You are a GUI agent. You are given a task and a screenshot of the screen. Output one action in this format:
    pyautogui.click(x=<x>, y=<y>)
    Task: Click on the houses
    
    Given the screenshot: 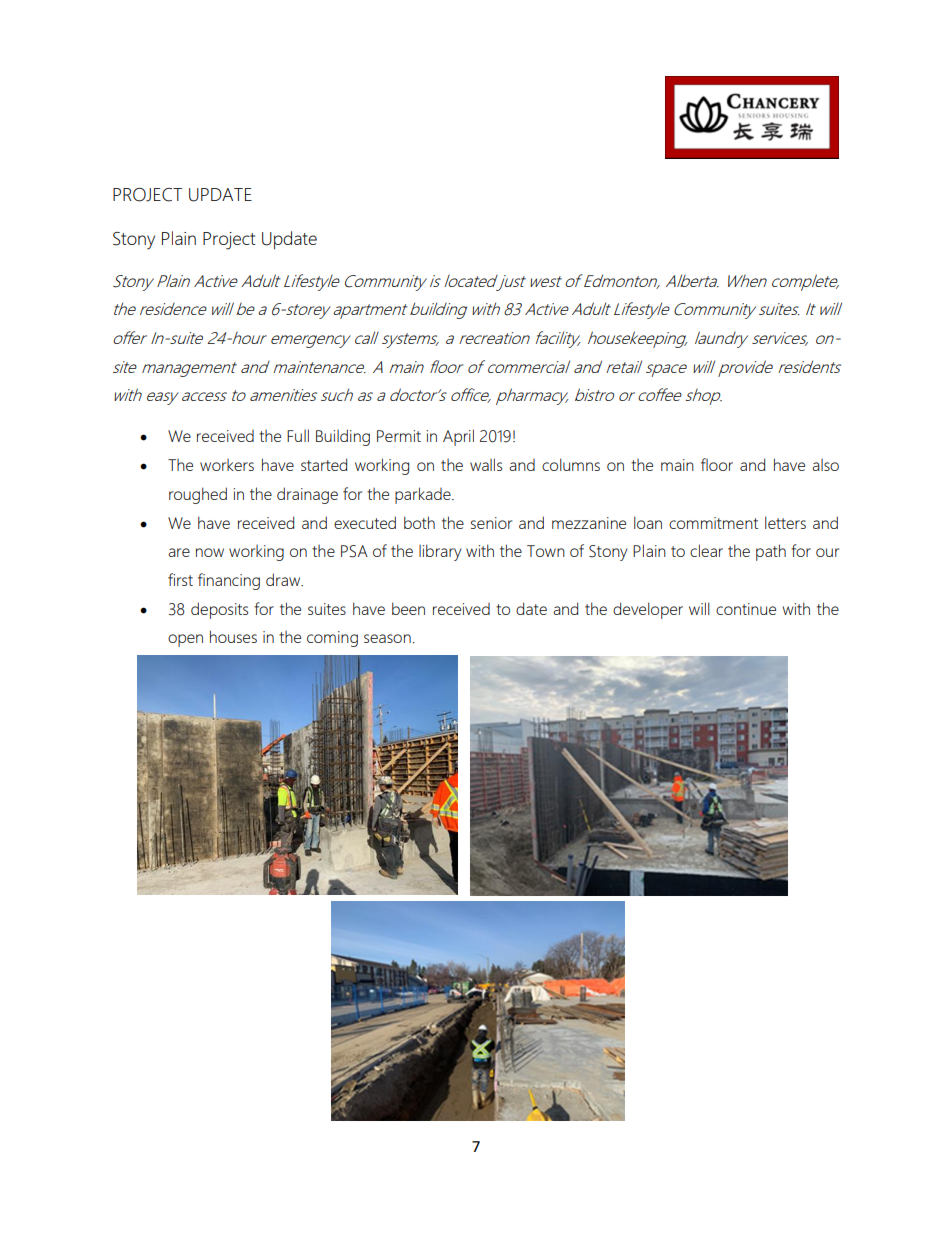 What is the action you would take?
    pyautogui.click(x=233, y=636)
